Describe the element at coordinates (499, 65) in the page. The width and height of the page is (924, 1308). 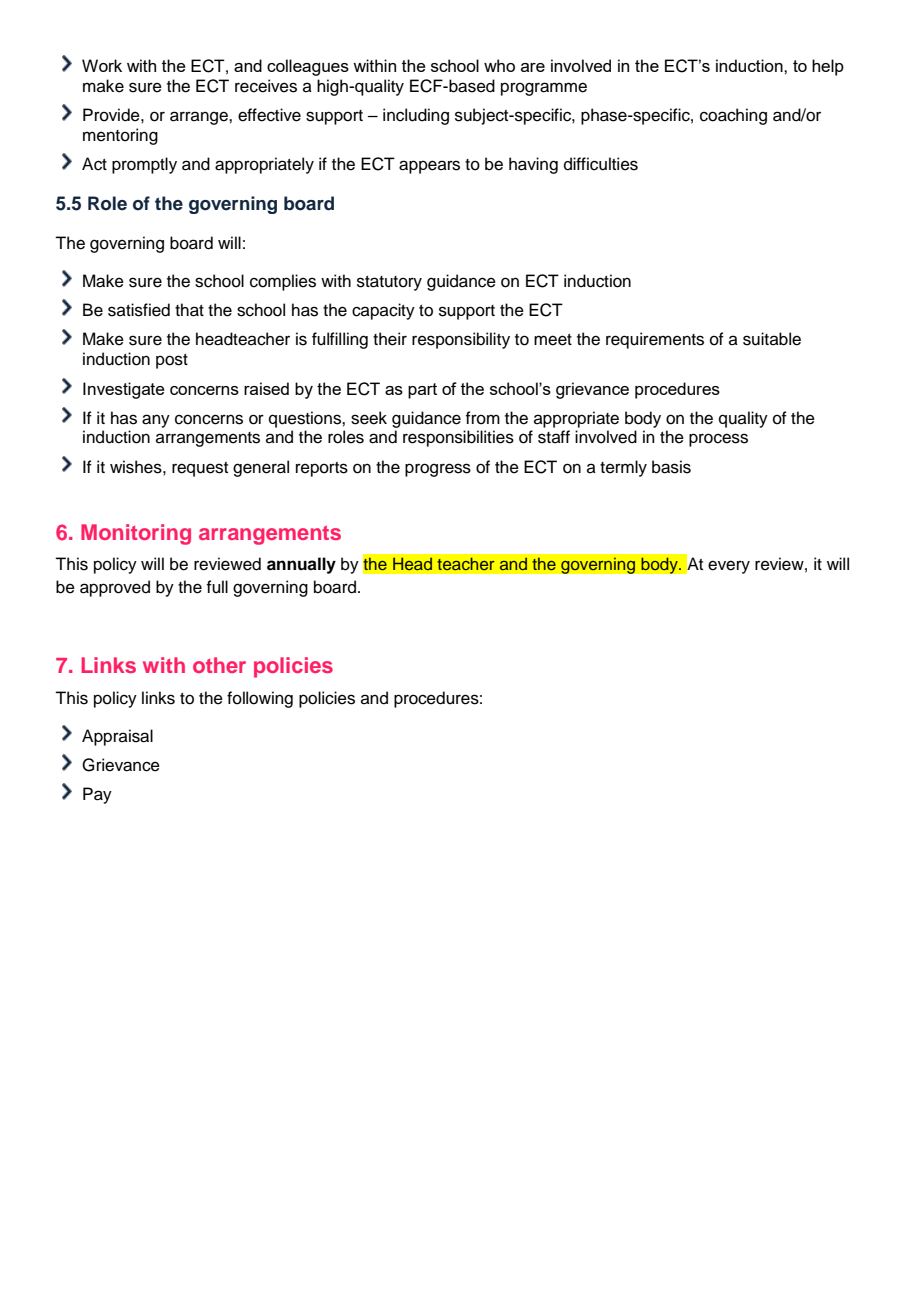
I see `who` at that location.
